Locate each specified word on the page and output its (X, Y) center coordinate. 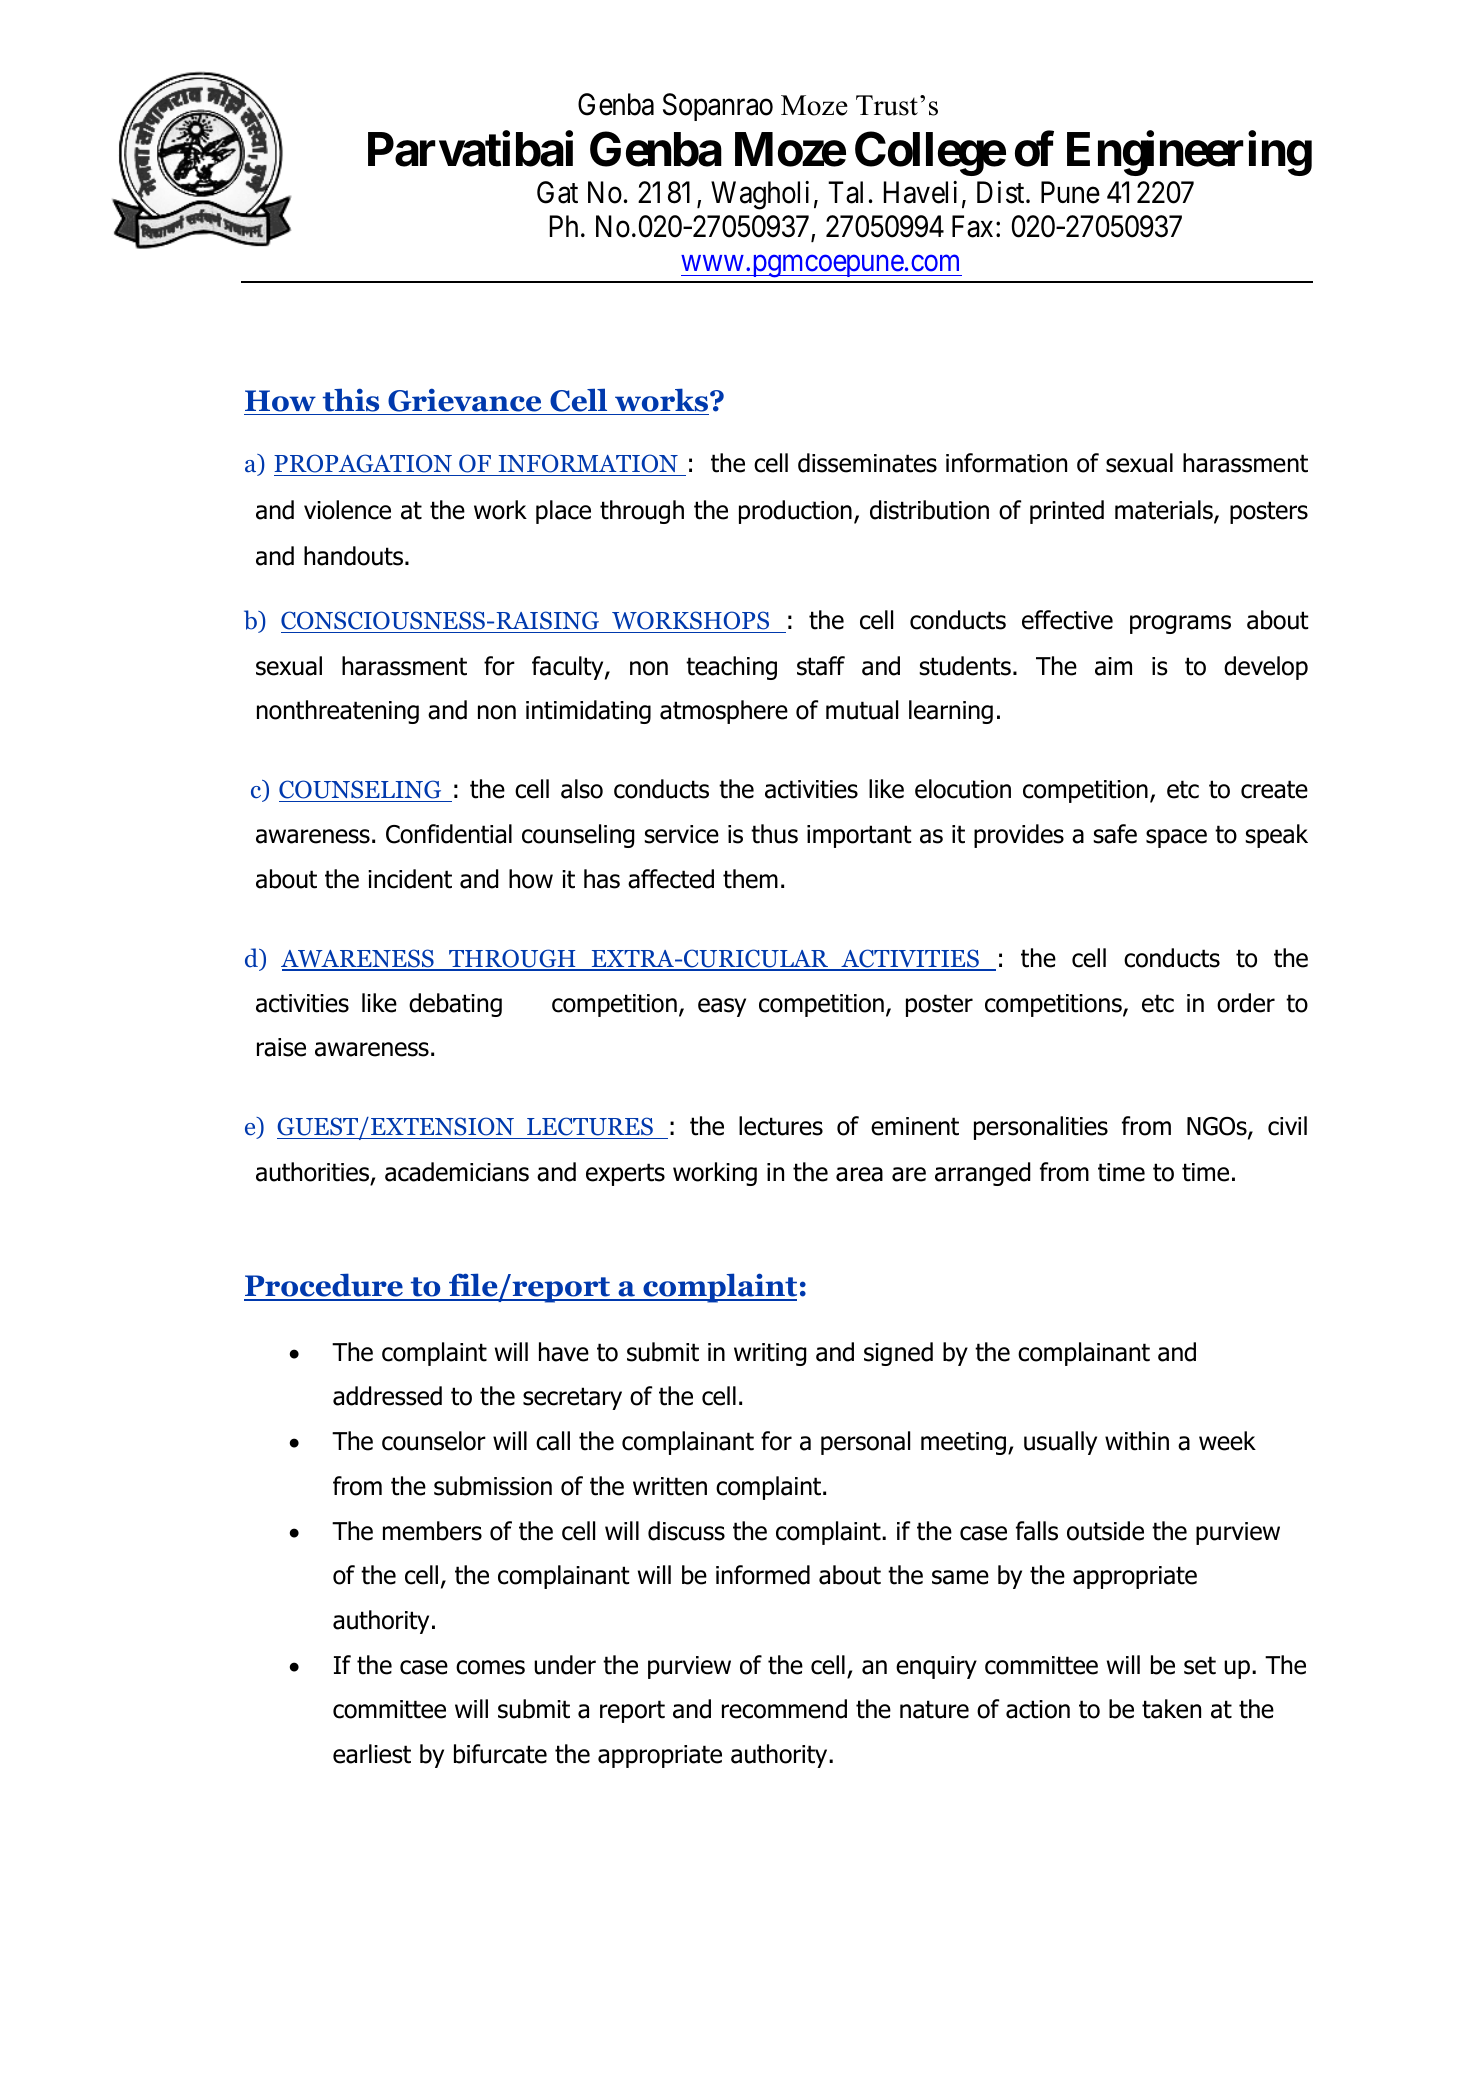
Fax (972, 226)
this (351, 400)
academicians (457, 1172)
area (859, 1174)
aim (1113, 666)
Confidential (449, 834)
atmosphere (724, 712)
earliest (372, 1754)
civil (1287, 1126)
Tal (845, 192)
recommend (784, 1709)
